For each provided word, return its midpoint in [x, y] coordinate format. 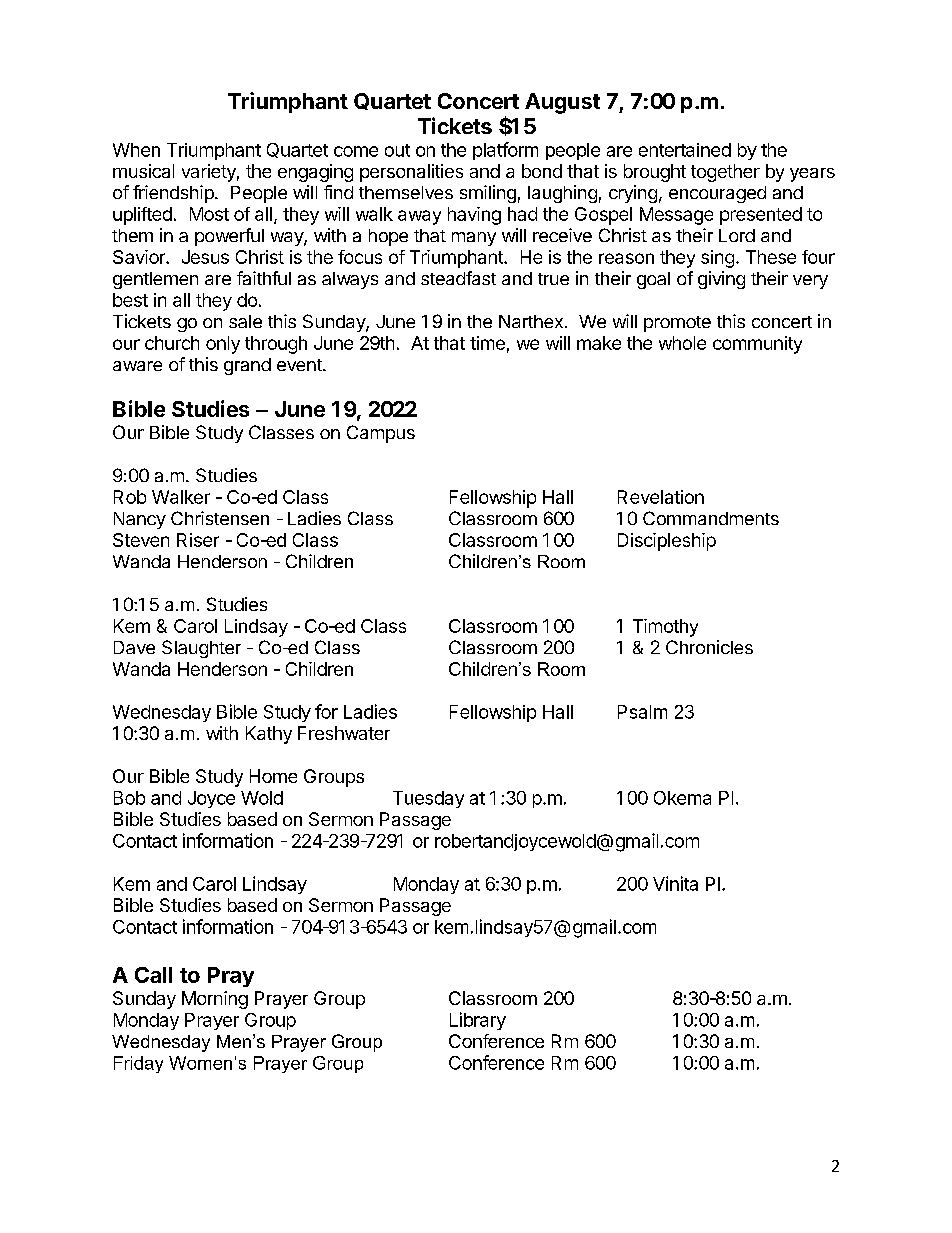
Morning [215, 1000]
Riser [198, 540]
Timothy [665, 628]
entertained [685, 150]
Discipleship [667, 542]
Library [478, 1021]
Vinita [675, 883]
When [136, 150]
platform [505, 151]
